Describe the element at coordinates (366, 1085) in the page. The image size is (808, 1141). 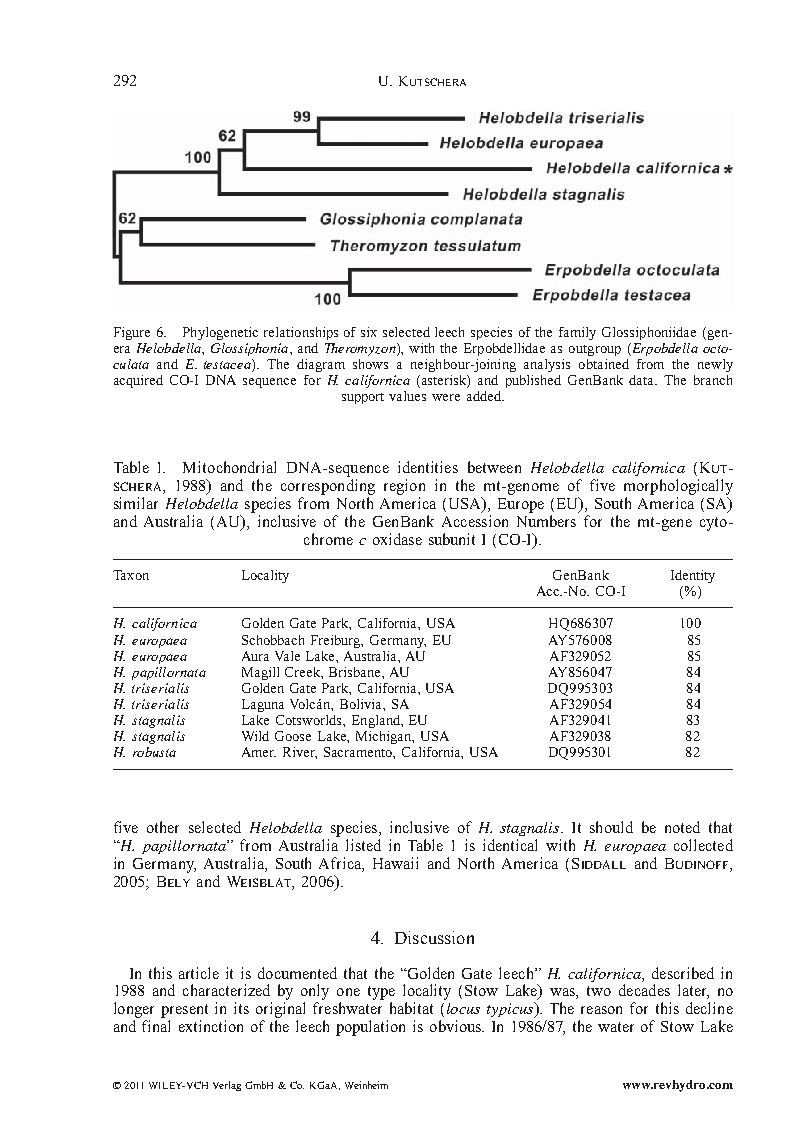
I see `Weinheim` at that location.
